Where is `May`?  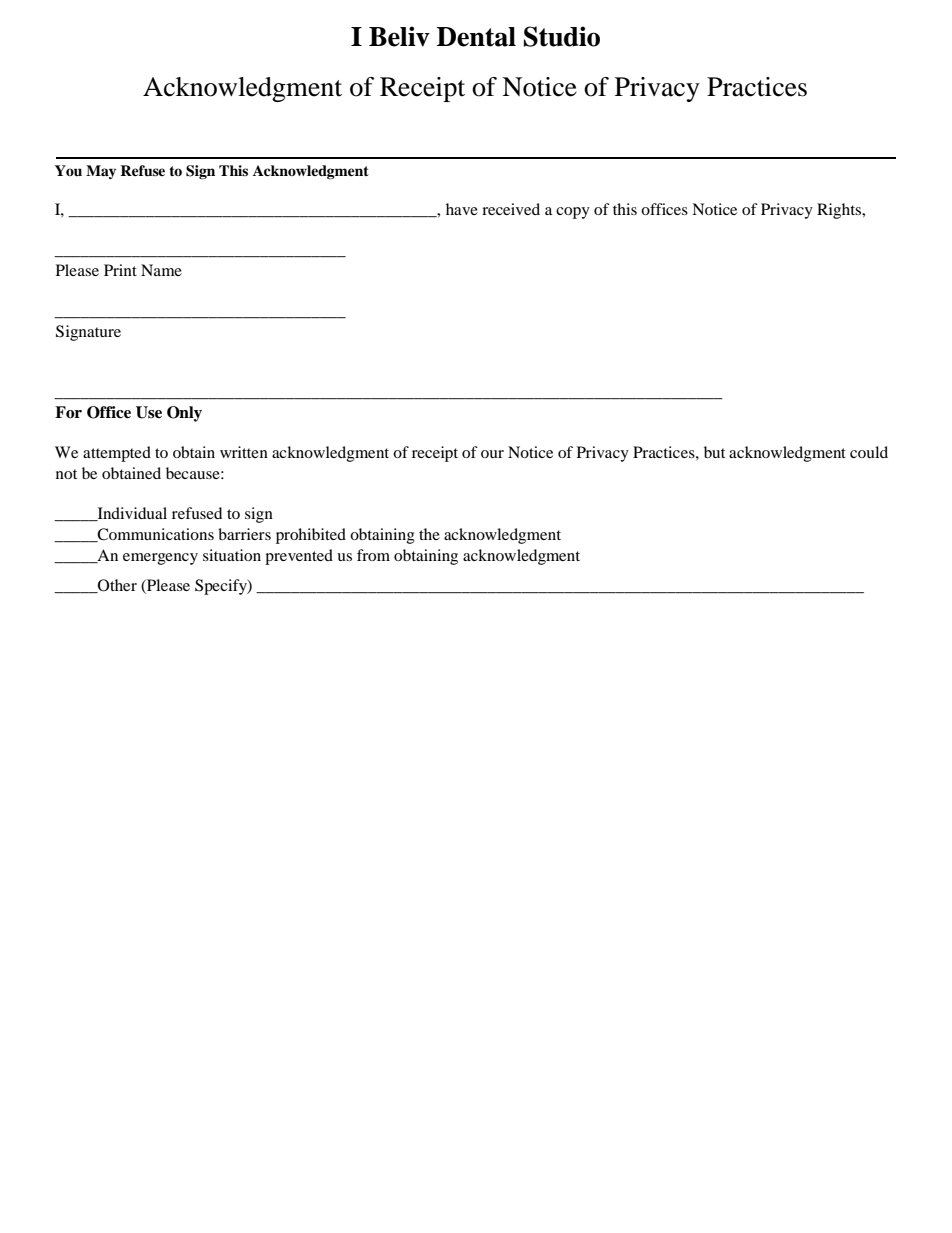 May is located at coordinates (101, 172).
